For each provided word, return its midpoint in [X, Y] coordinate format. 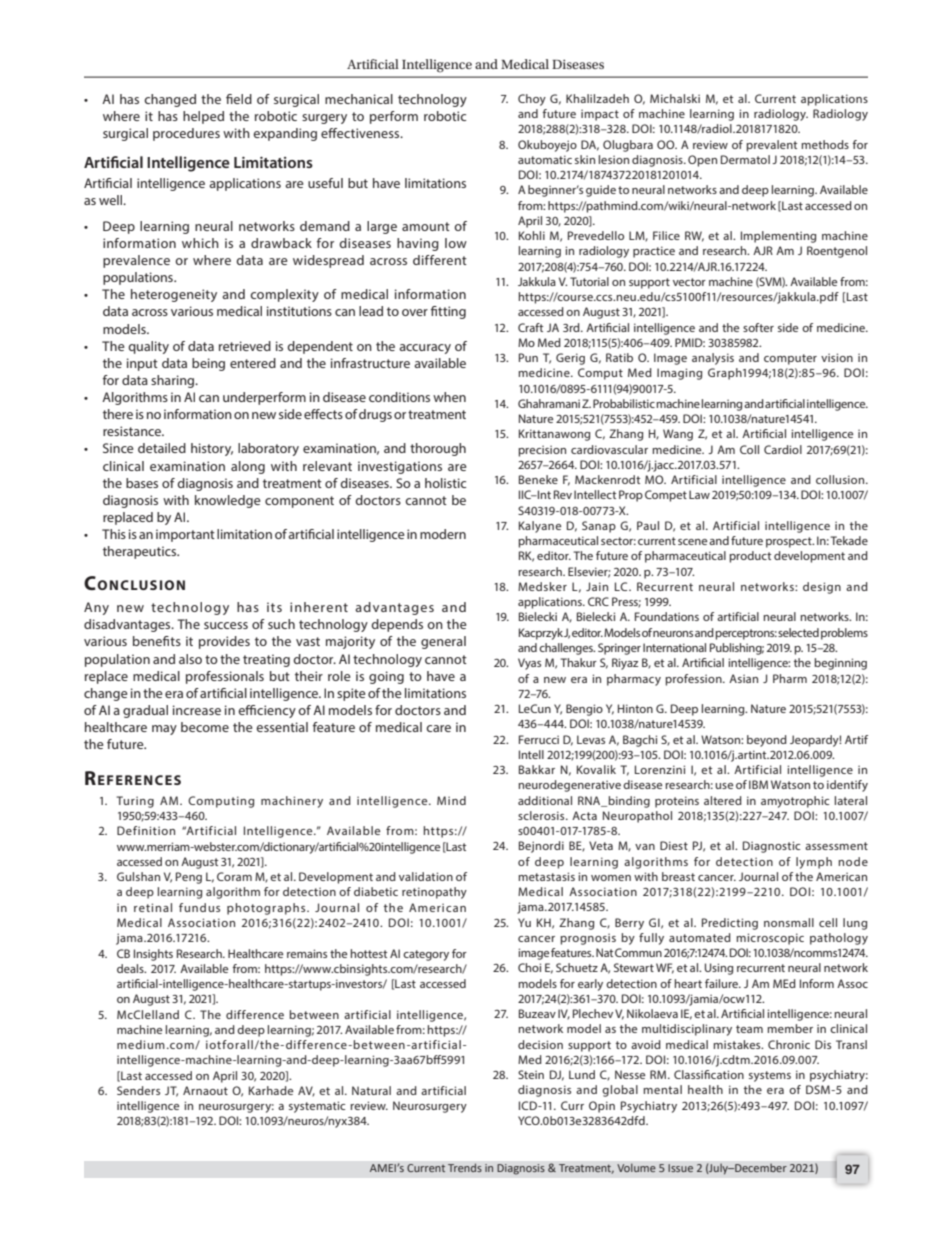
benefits [157, 641]
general [443, 642]
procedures [186, 134]
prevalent [771, 146]
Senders [138, 1090]
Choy [532, 100]
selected [798, 632]
